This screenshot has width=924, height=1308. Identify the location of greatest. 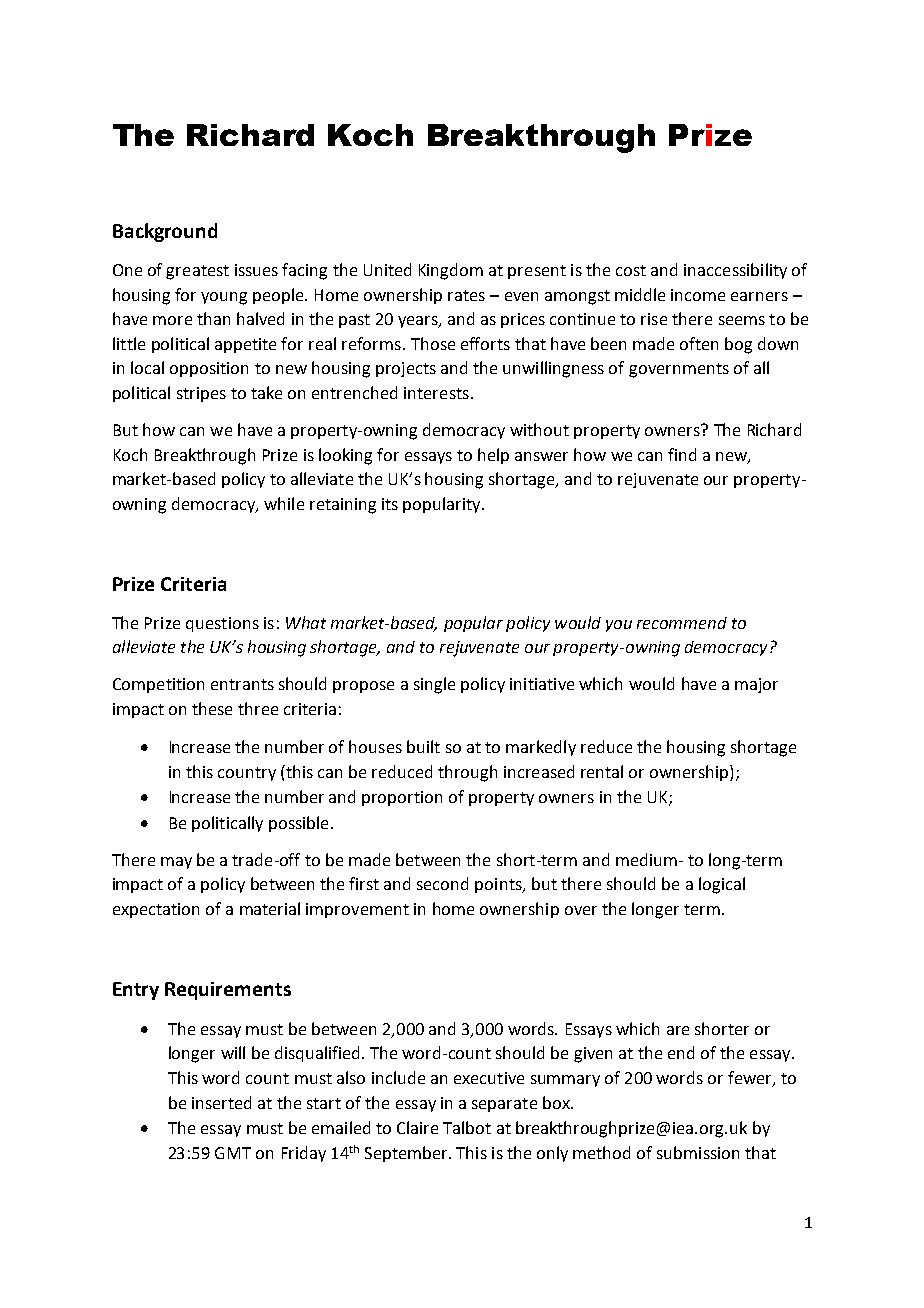
(197, 272).
